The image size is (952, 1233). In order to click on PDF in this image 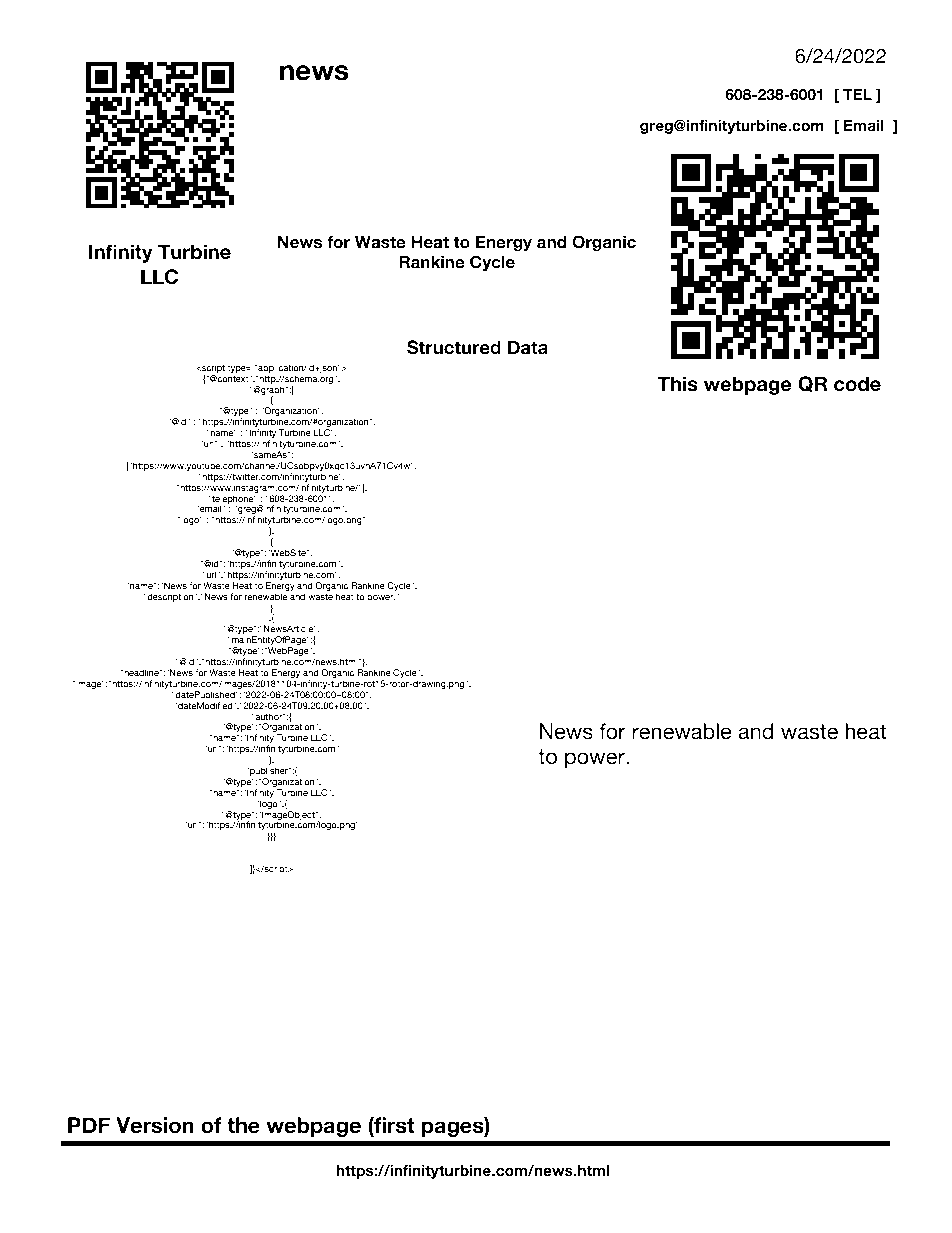, I will do `click(89, 1125)`.
